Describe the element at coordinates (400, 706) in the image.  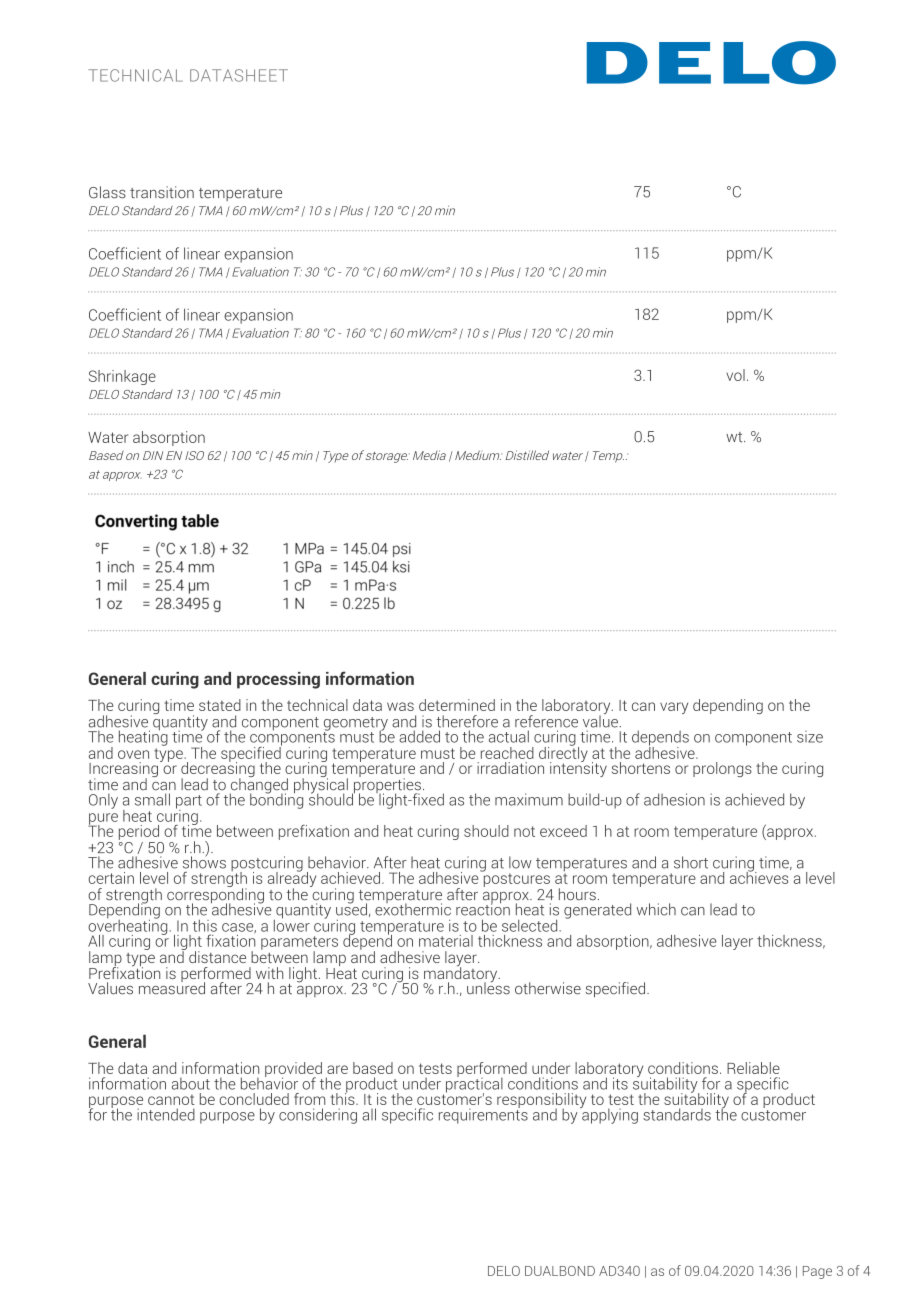
I see `was` at that location.
